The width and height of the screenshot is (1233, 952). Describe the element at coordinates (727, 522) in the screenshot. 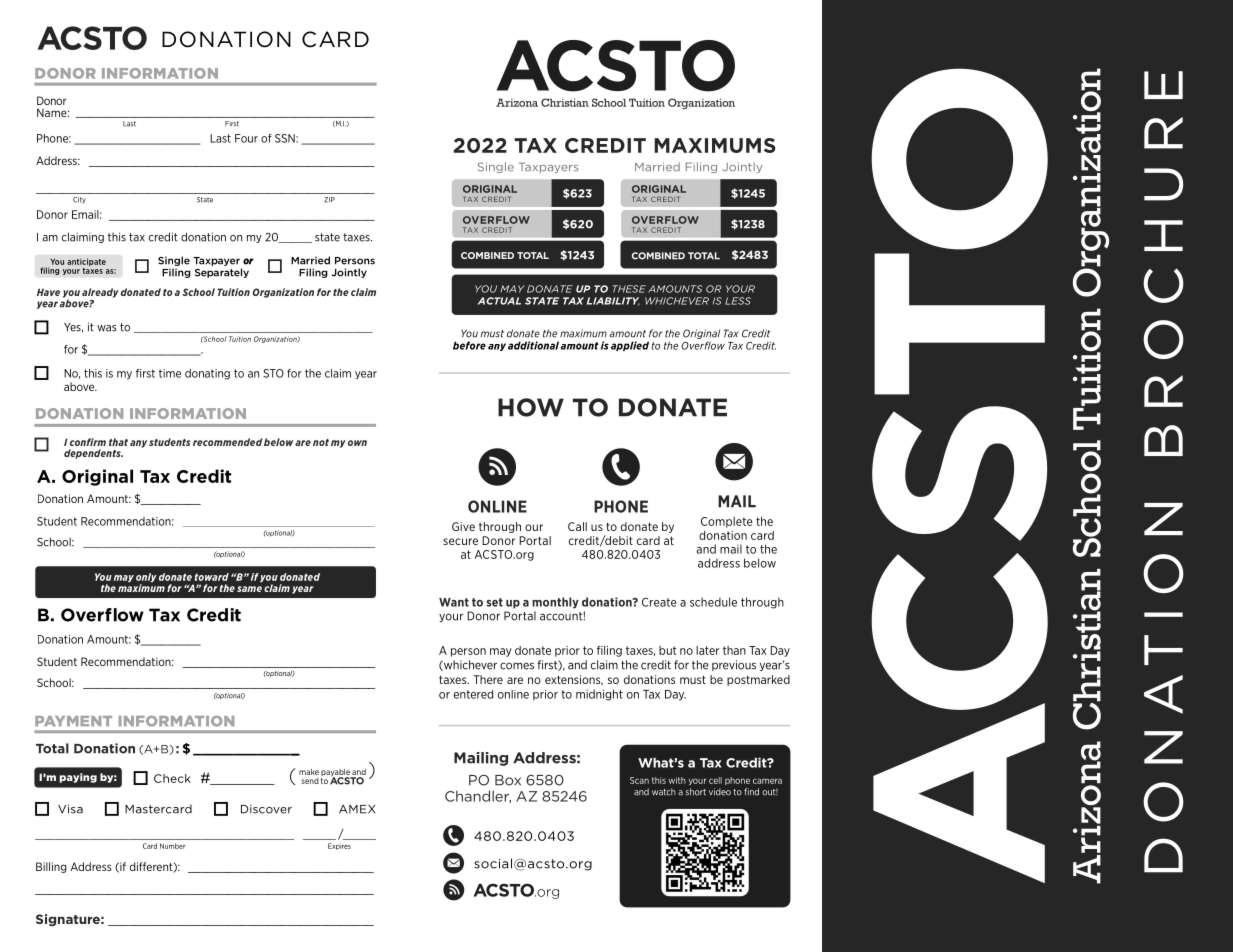

I see `Complete` at that location.
